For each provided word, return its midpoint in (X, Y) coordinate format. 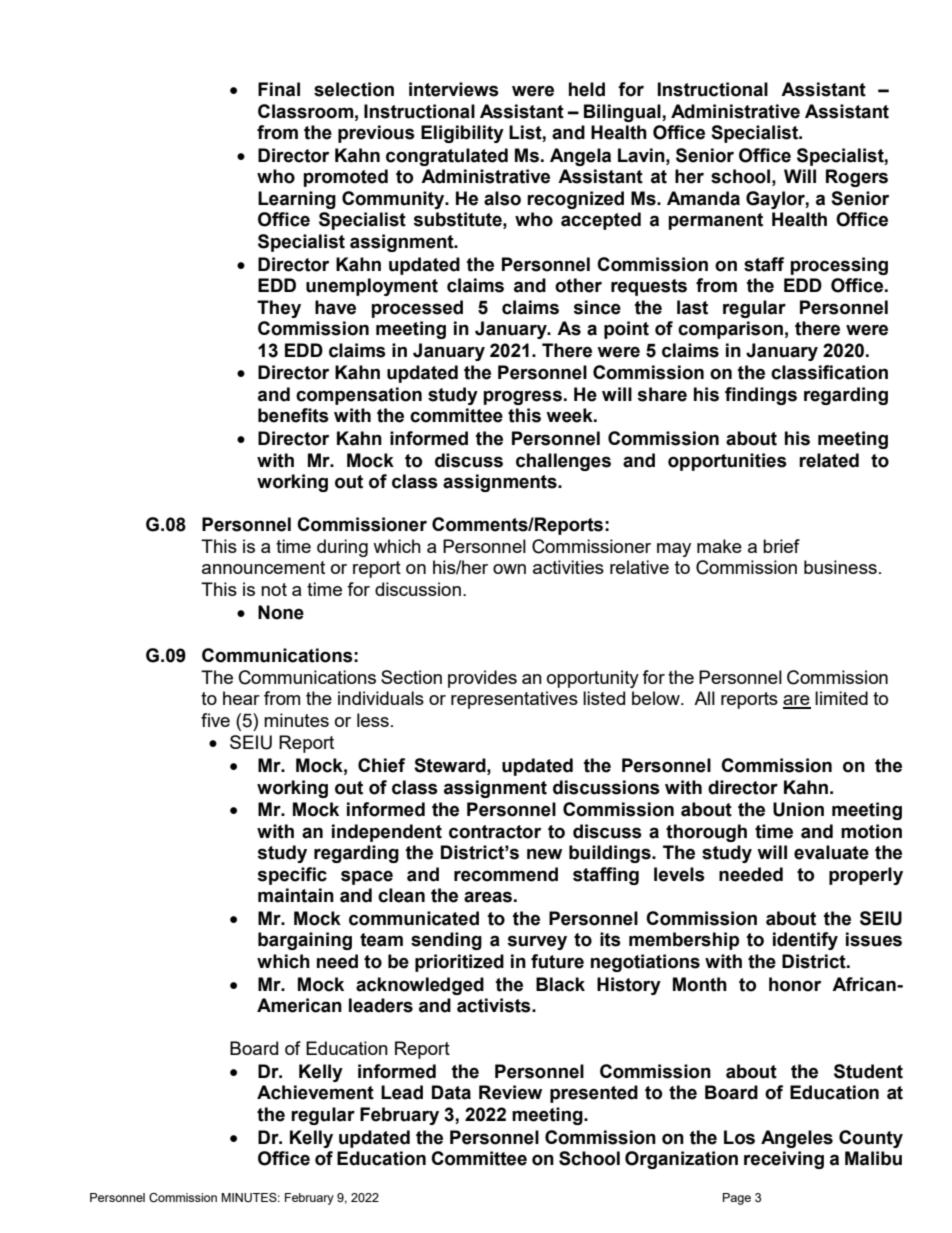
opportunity (593, 679)
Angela (580, 157)
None (281, 612)
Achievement (315, 1092)
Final (279, 89)
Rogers (857, 178)
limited (841, 698)
